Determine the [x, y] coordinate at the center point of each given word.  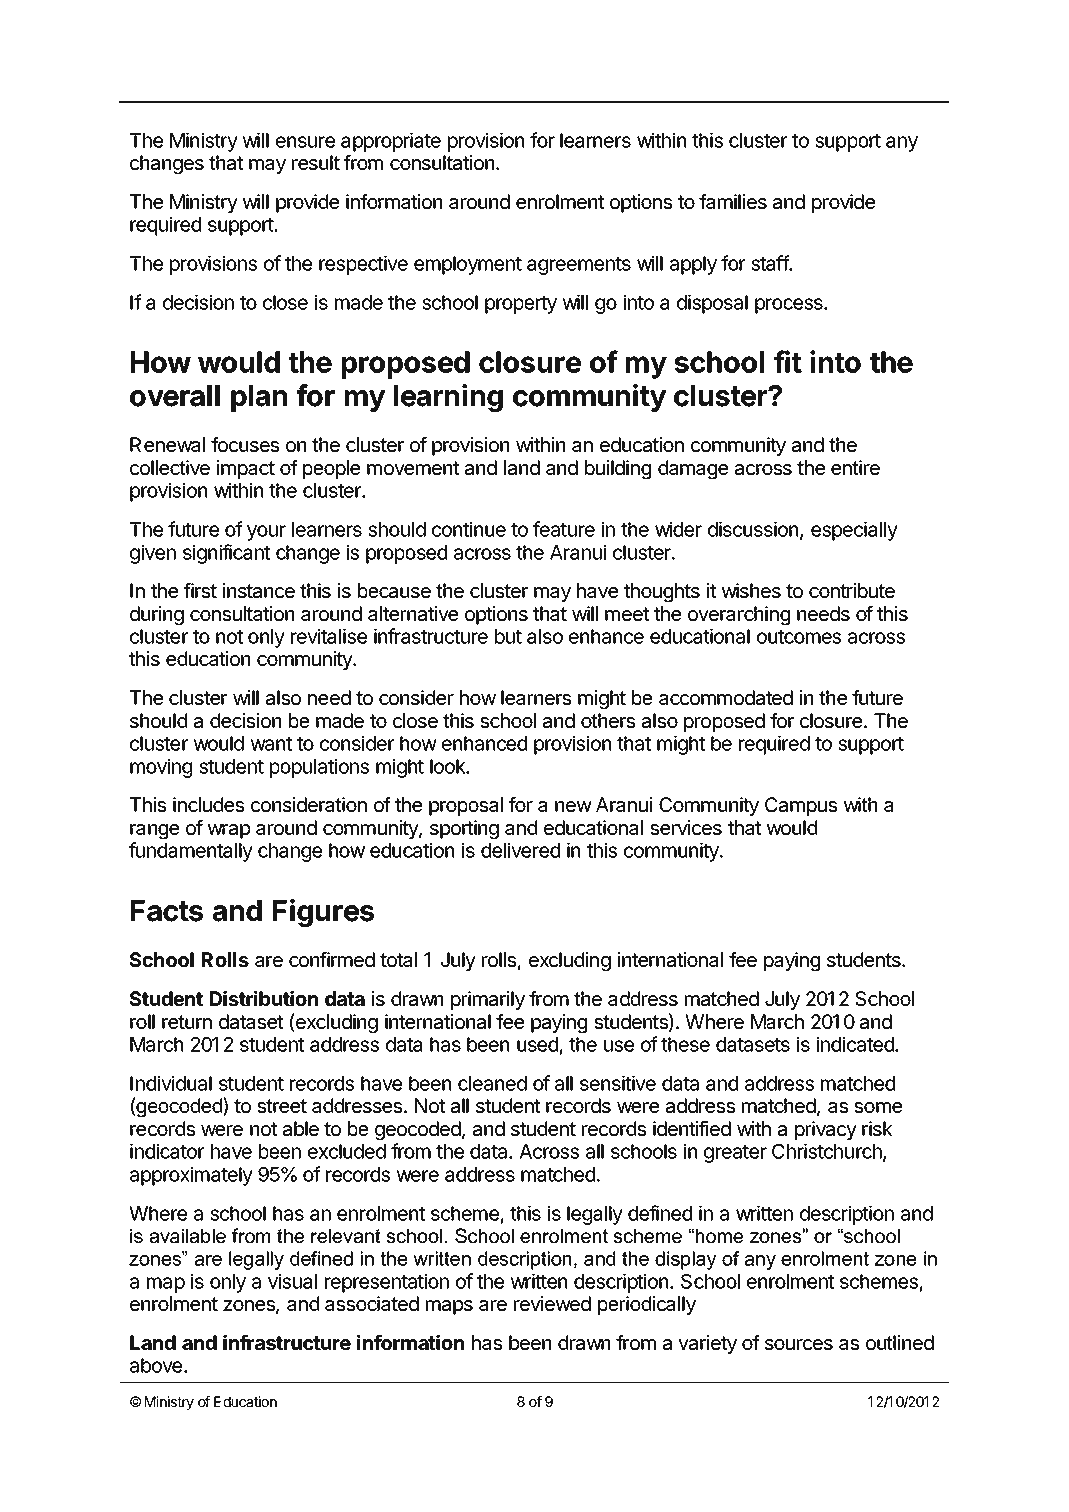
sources [799, 1344]
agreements [579, 266]
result [316, 162]
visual [292, 1281]
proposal [466, 806]
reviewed [552, 1303]
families [733, 202]
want [271, 744]
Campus [801, 806]
